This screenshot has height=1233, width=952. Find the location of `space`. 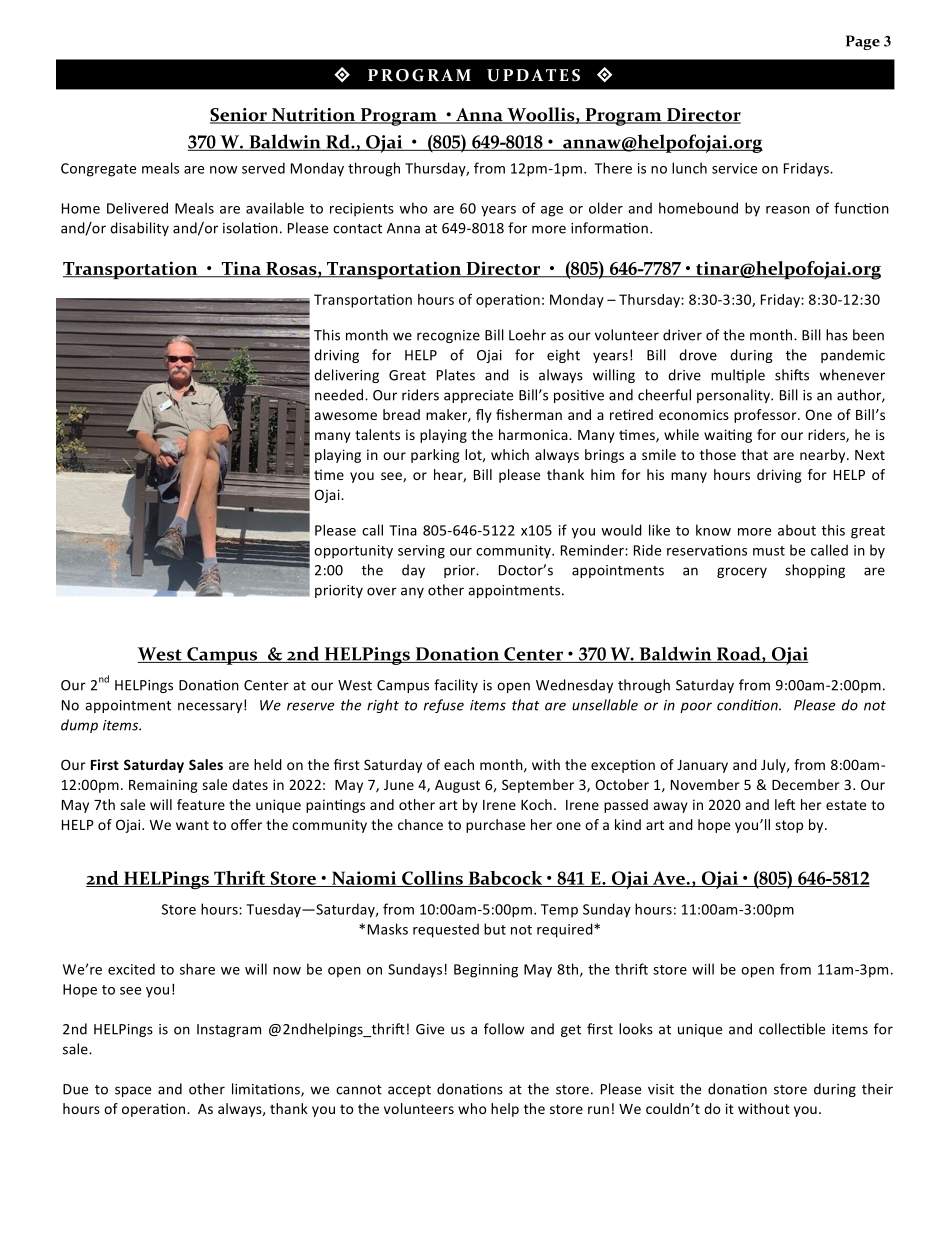

space is located at coordinates (133, 1091).
